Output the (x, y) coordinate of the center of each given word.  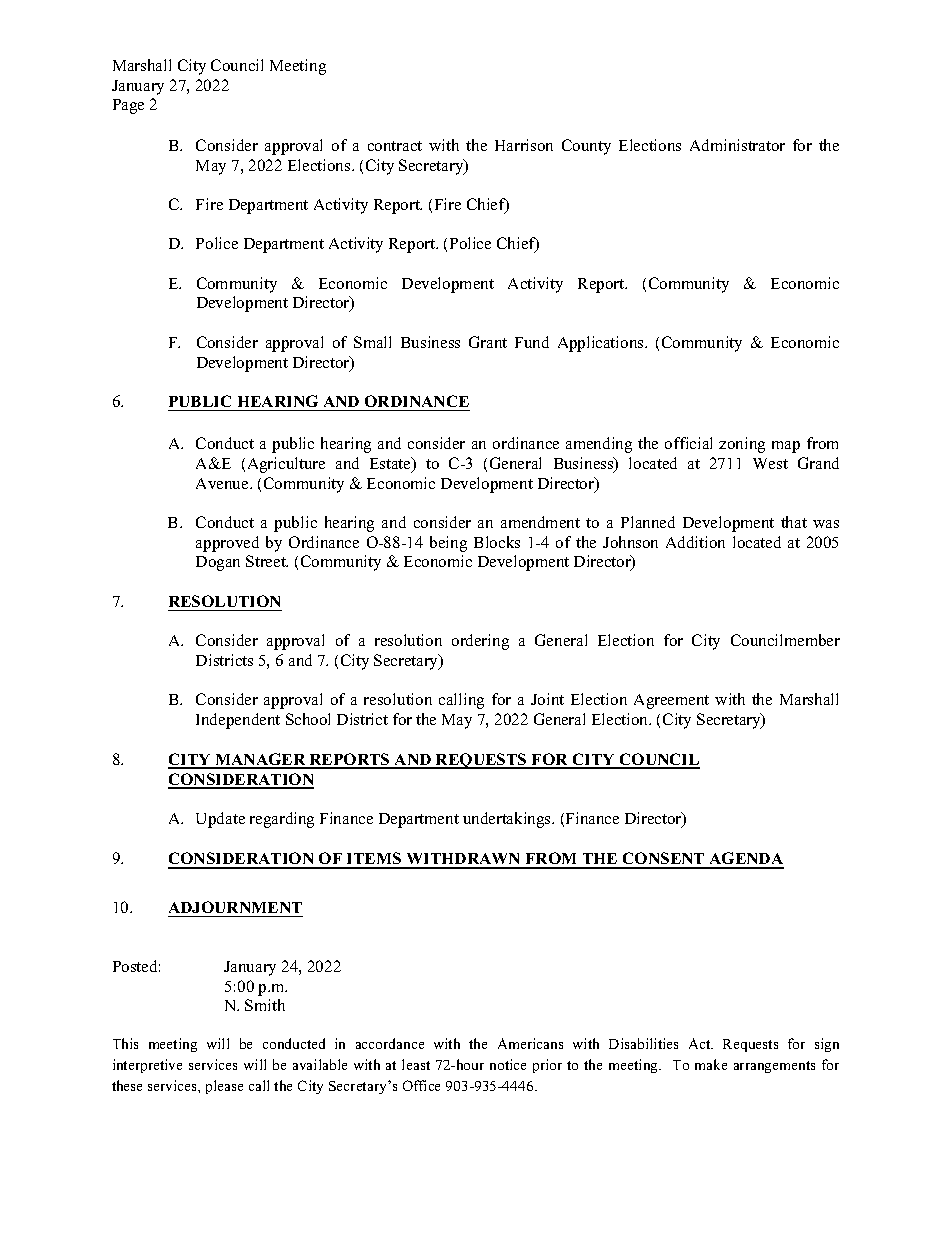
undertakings (508, 820)
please (224, 1087)
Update (220, 820)
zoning (742, 445)
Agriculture (286, 465)
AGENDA (745, 860)
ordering (480, 642)
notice (508, 1064)
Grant (488, 342)
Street (267, 561)
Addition (695, 542)
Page (128, 106)
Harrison (524, 145)
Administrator (737, 145)
